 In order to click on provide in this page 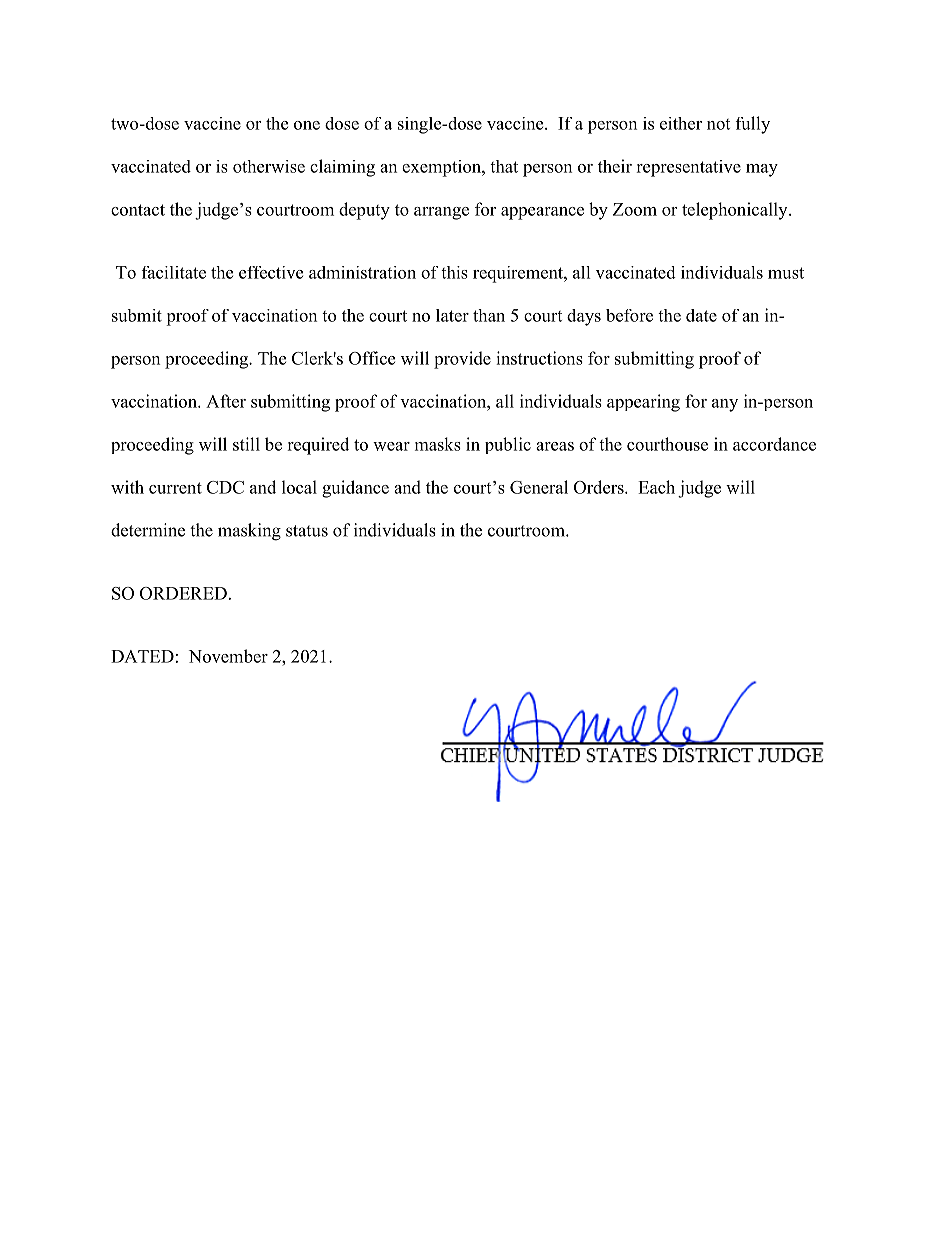, I will do `click(462, 360)`.
